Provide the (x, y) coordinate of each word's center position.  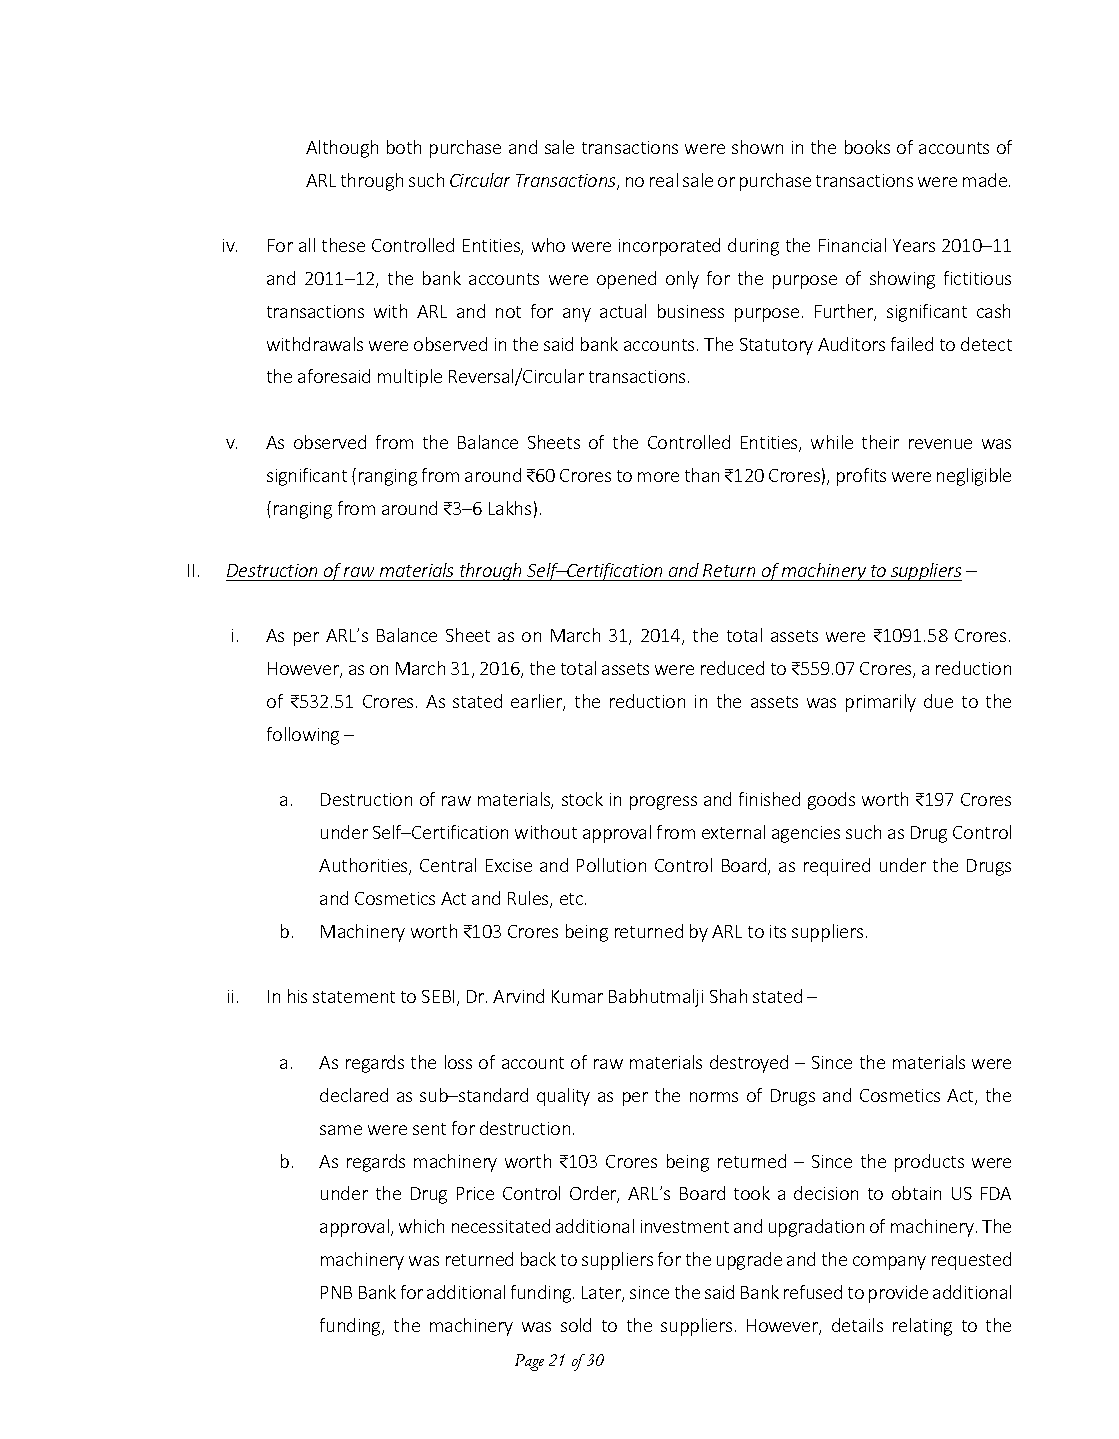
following (303, 736)
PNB (336, 1292)
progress (663, 803)
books (867, 147)
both (404, 147)
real (664, 180)
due (938, 701)
